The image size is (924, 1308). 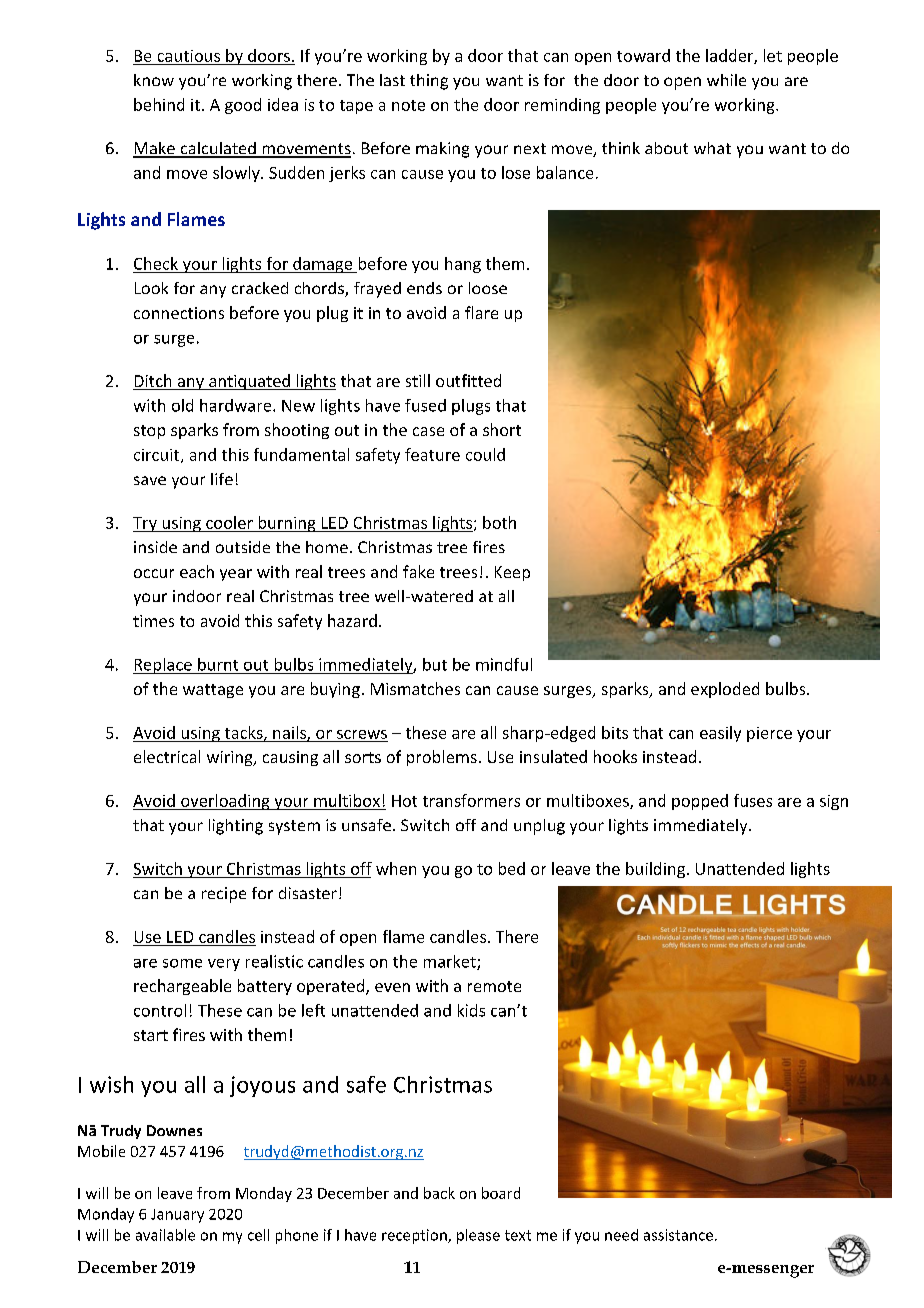 What do you see at coordinates (159, 104) in the image?
I see `behind` at bounding box center [159, 104].
